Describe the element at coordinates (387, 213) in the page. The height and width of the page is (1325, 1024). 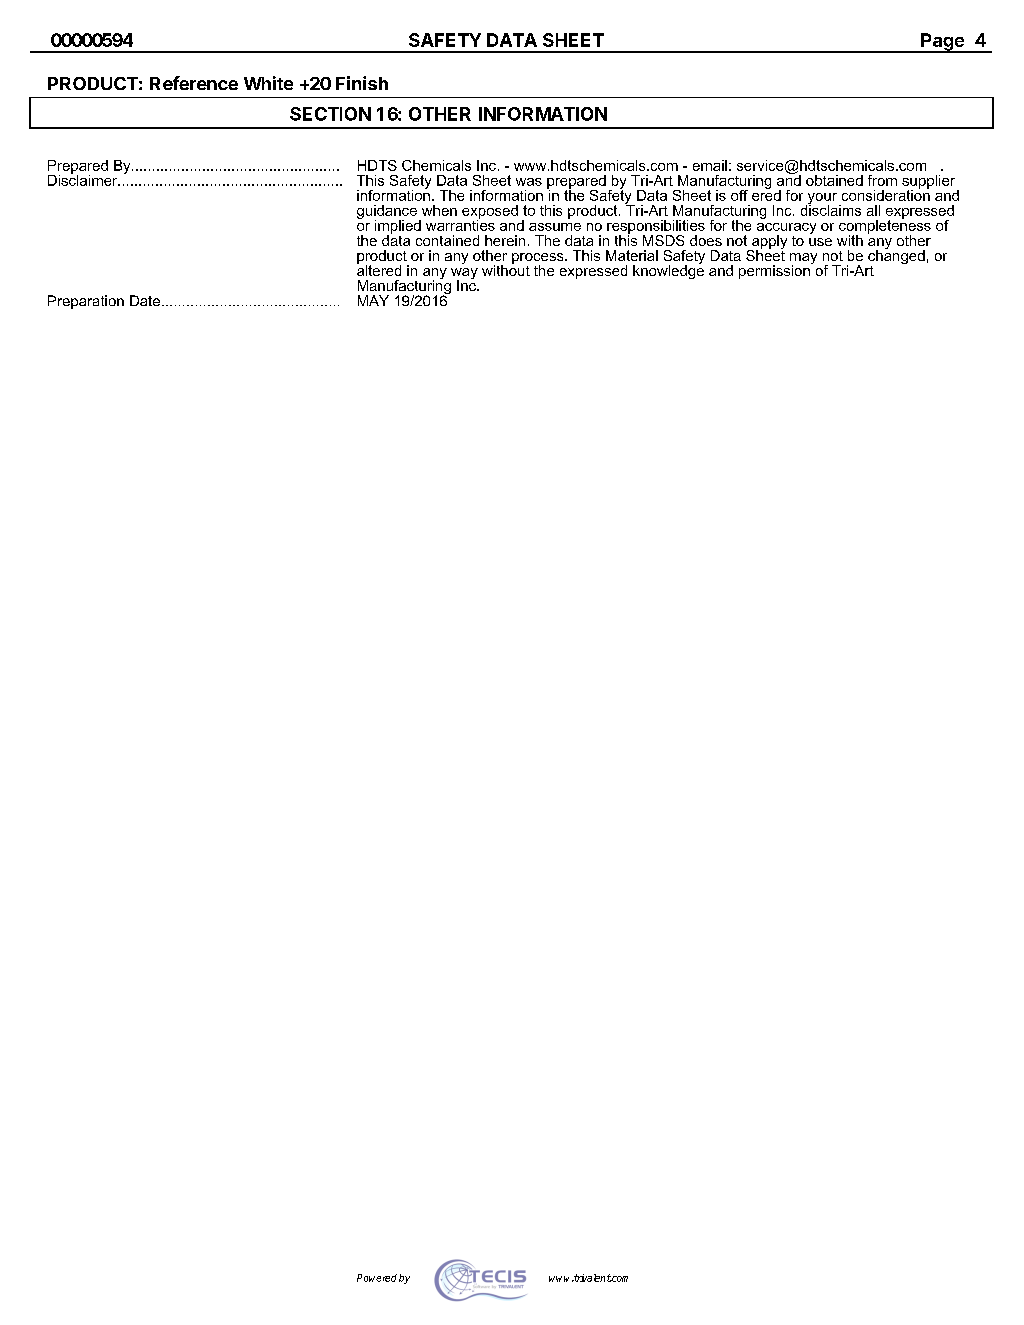
I see `guidance` at that location.
